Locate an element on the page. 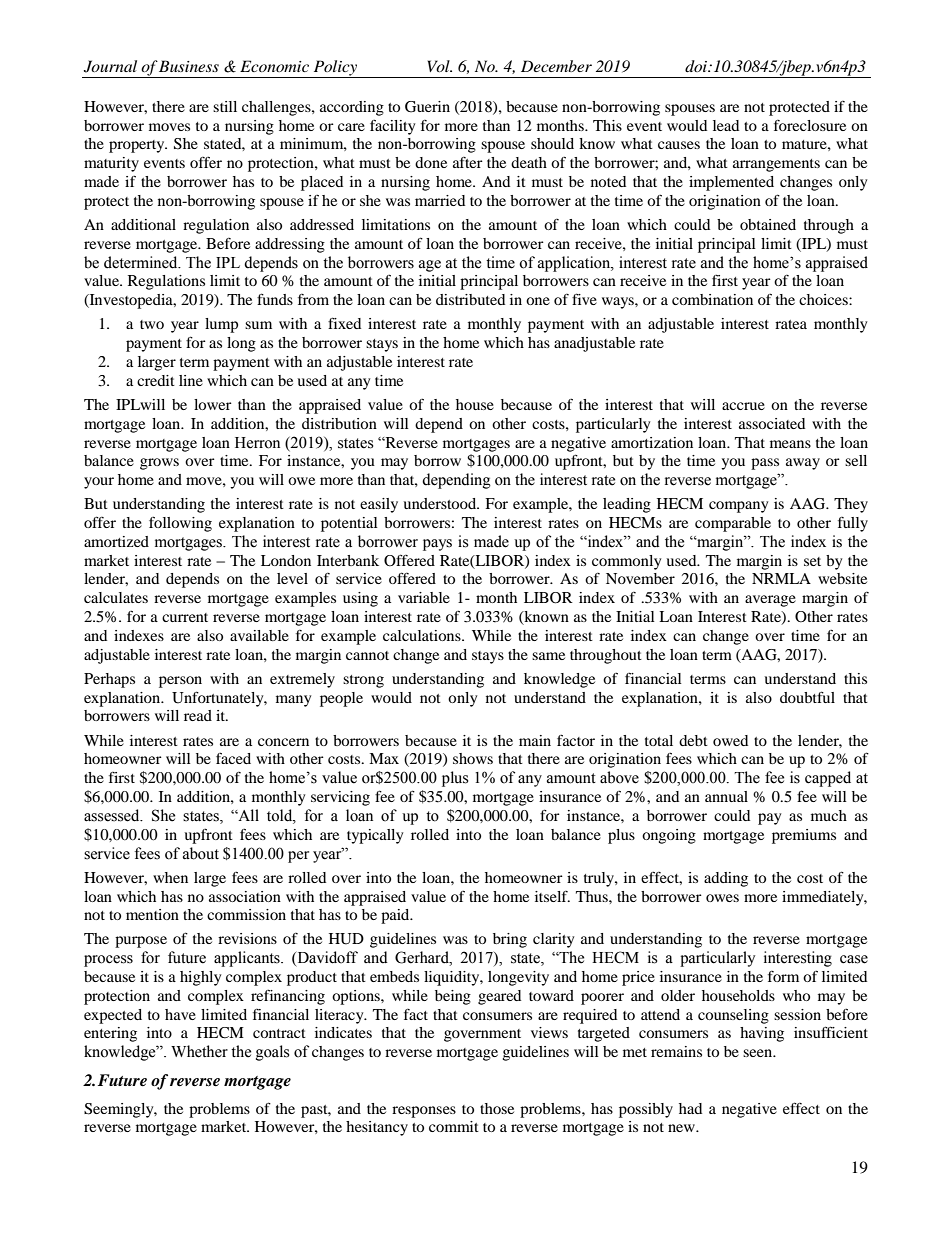  Whether is located at coordinates (199, 1051).
